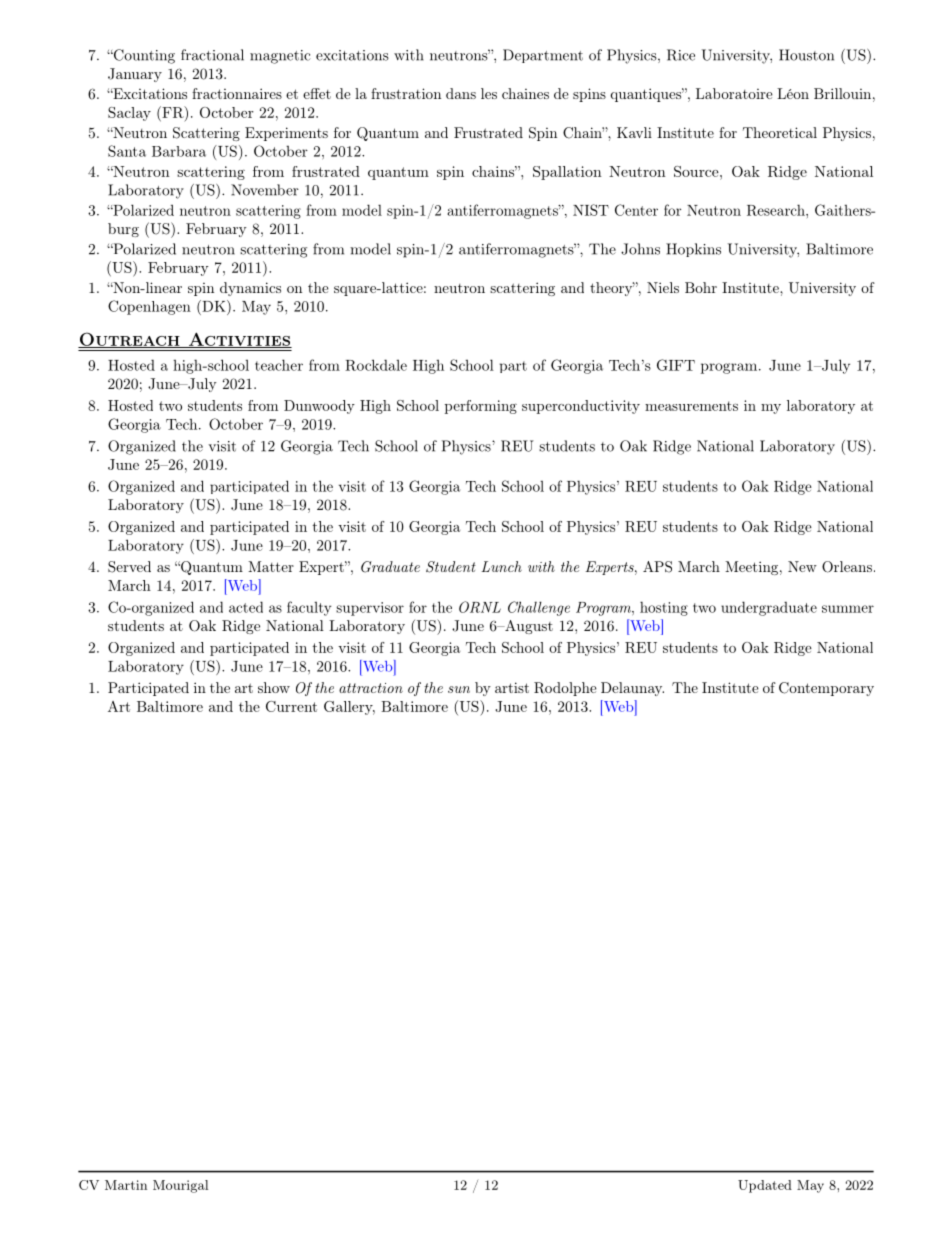  Describe the element at coordinates (632, 689) in the image. I see `Delaunay` at that location.
